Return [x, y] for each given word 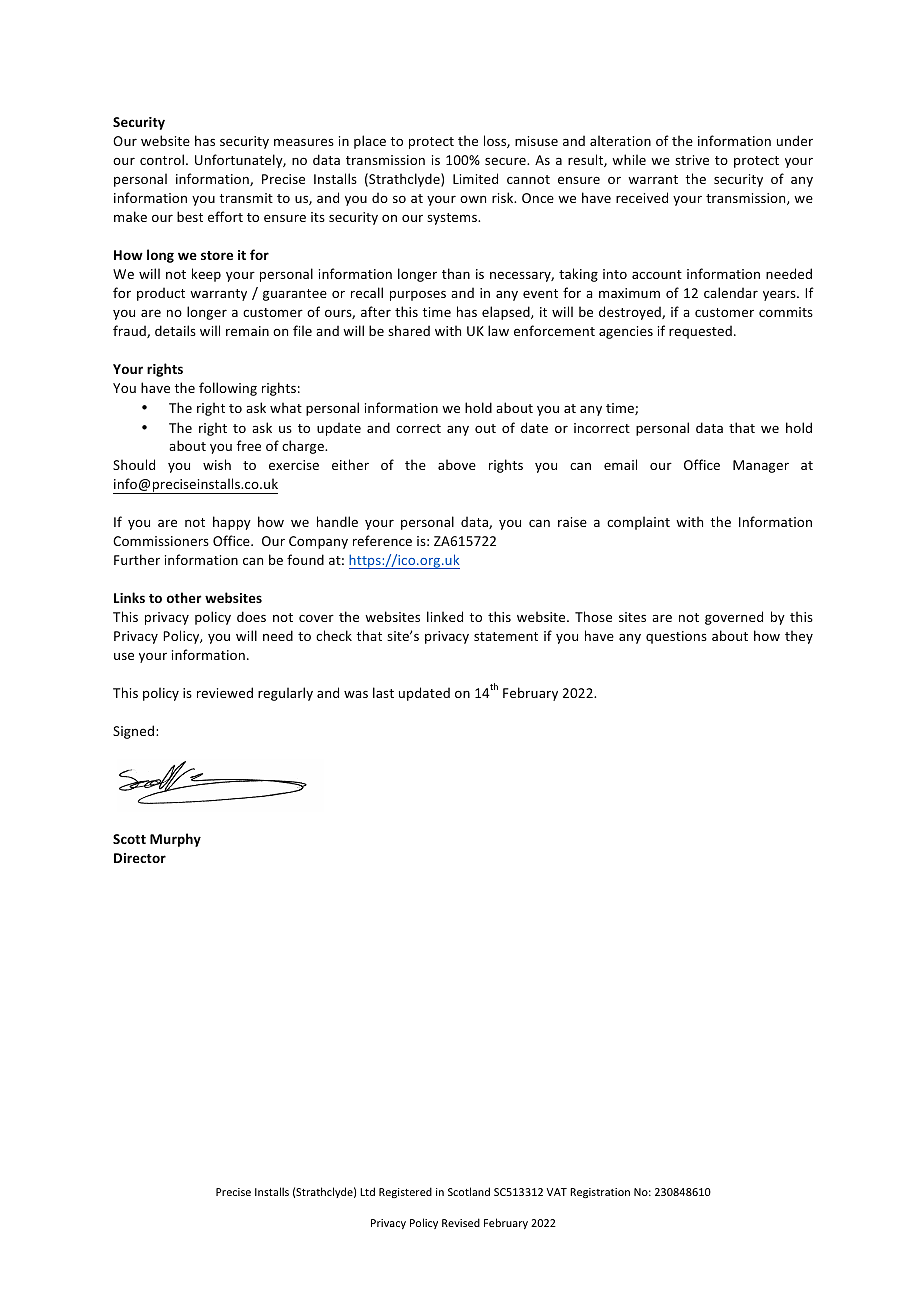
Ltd [367, 1191]
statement [506, 636]
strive [692, 160]
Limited [475, 178]
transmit [246, 198]
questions [676, 637]
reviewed [225, 692]
